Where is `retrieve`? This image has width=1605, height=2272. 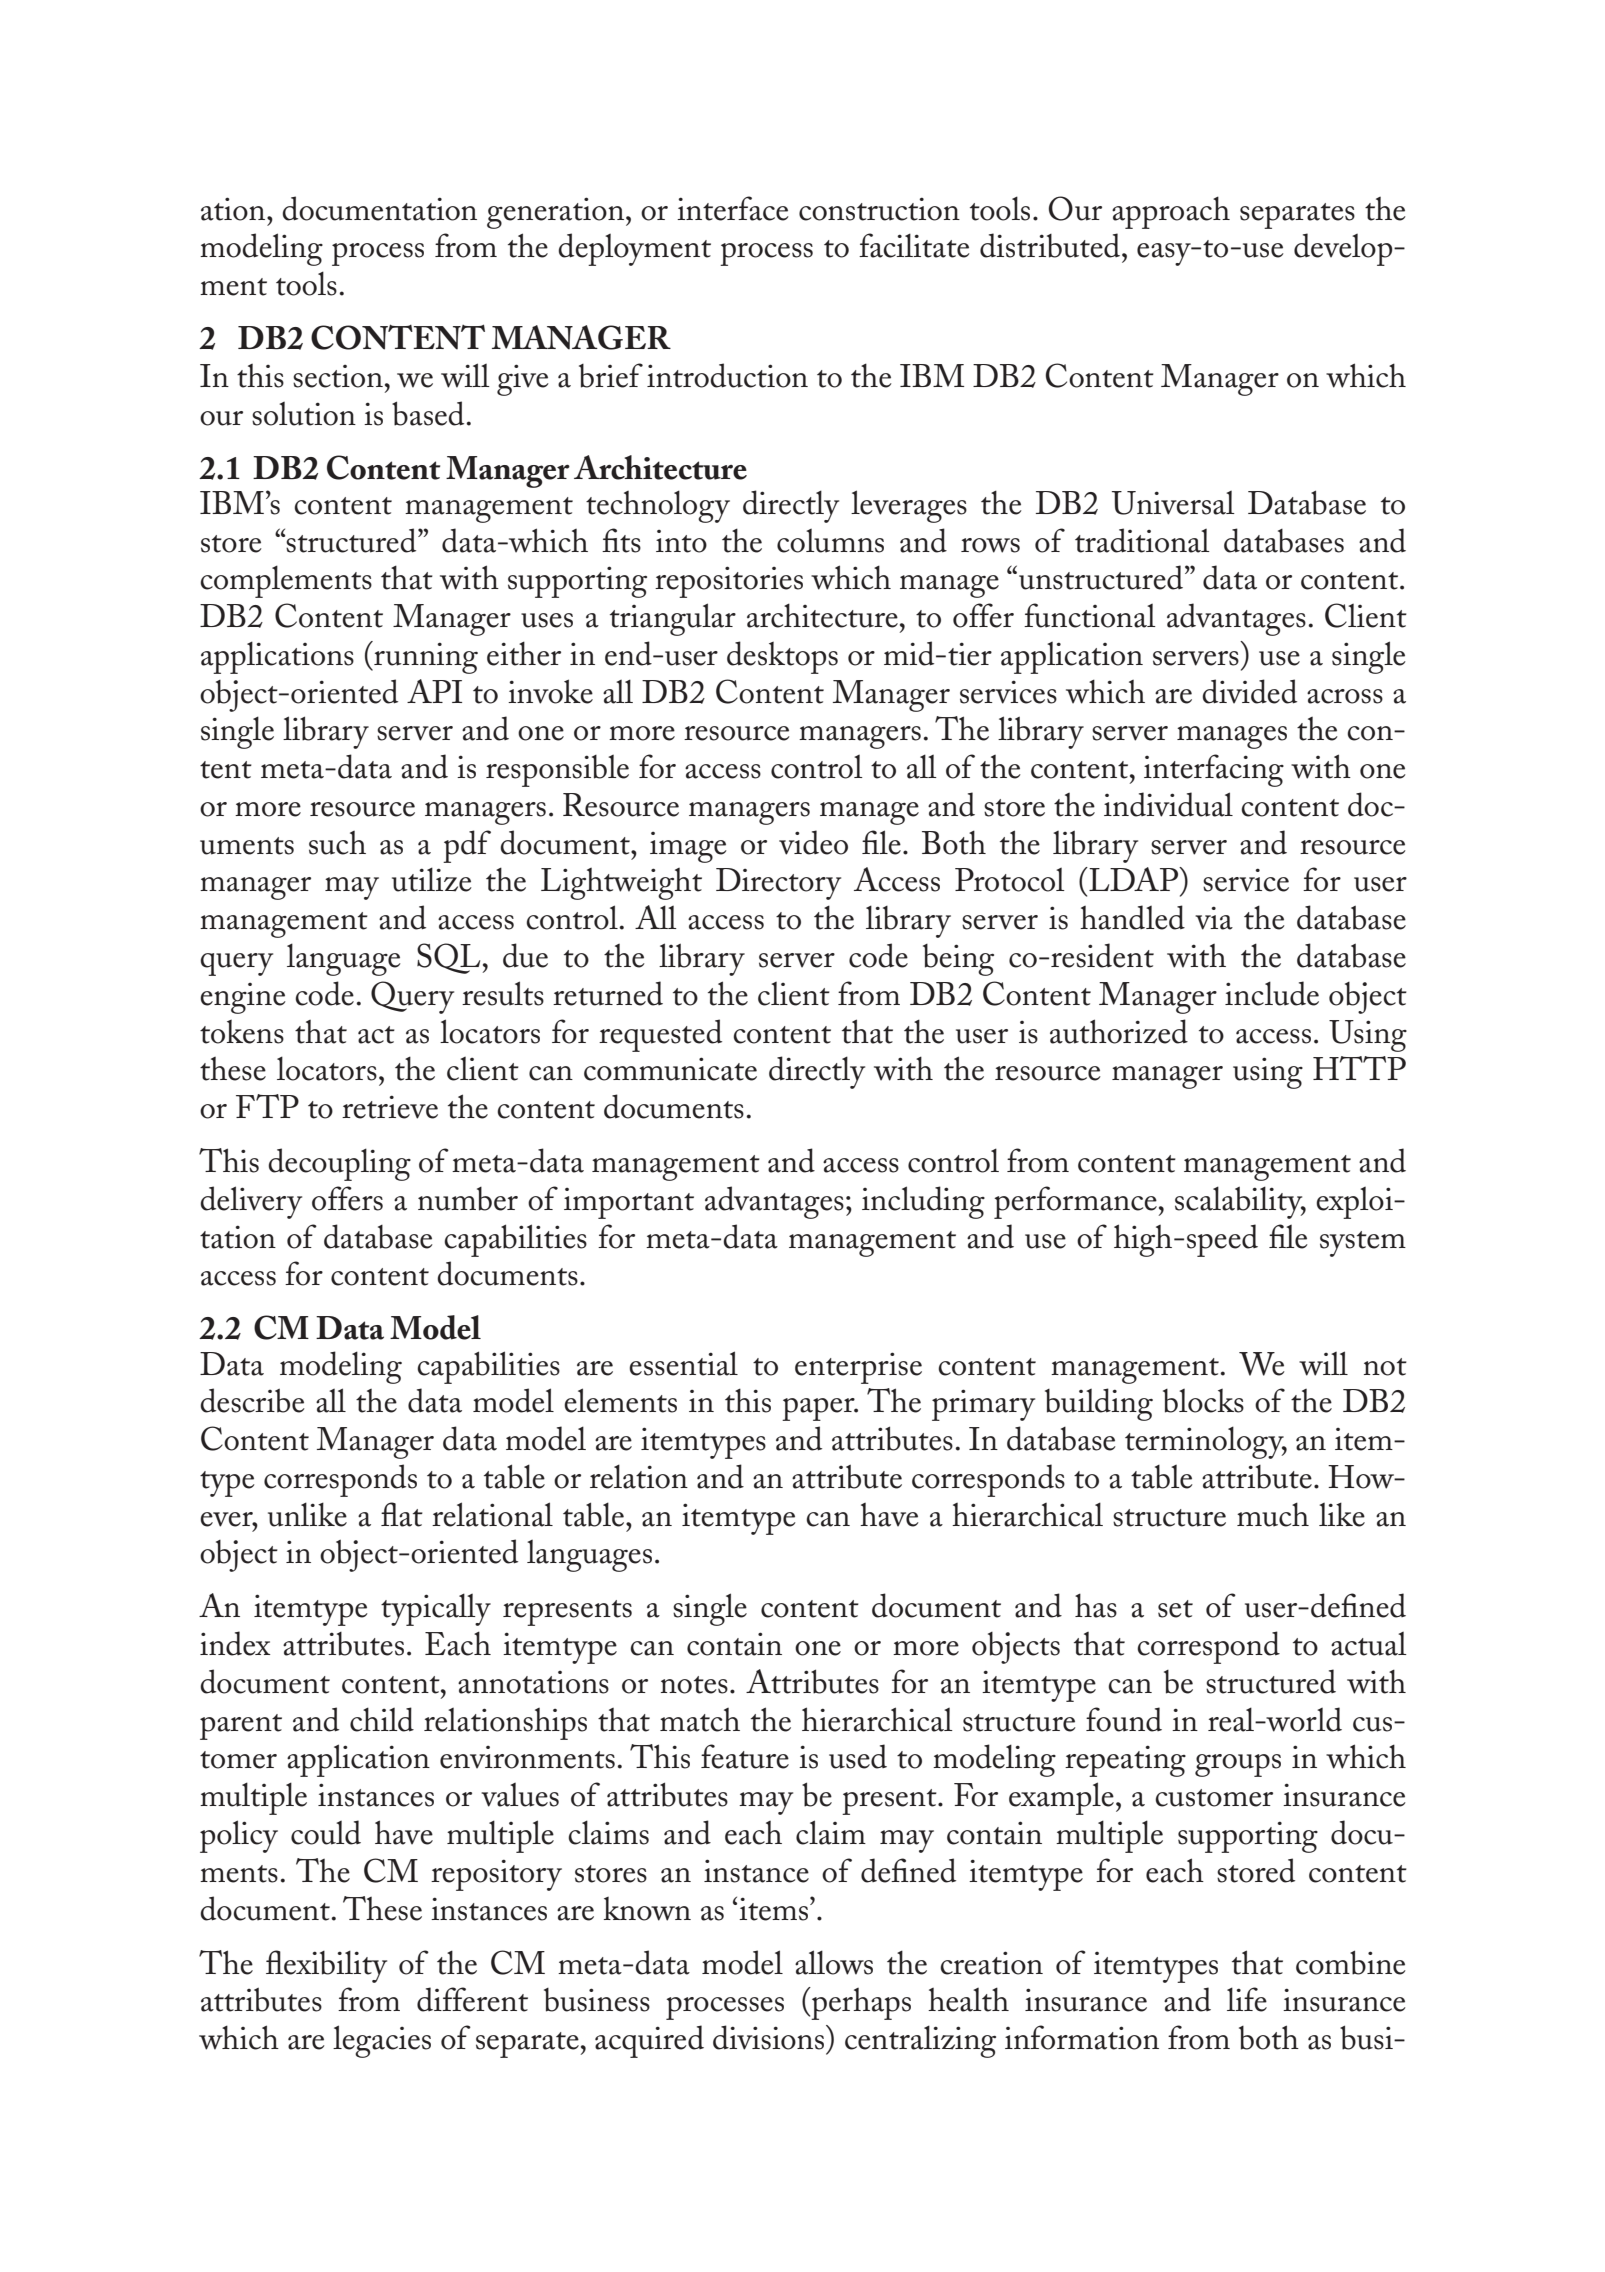
retrieve is located at coordinates (390, 1107).
